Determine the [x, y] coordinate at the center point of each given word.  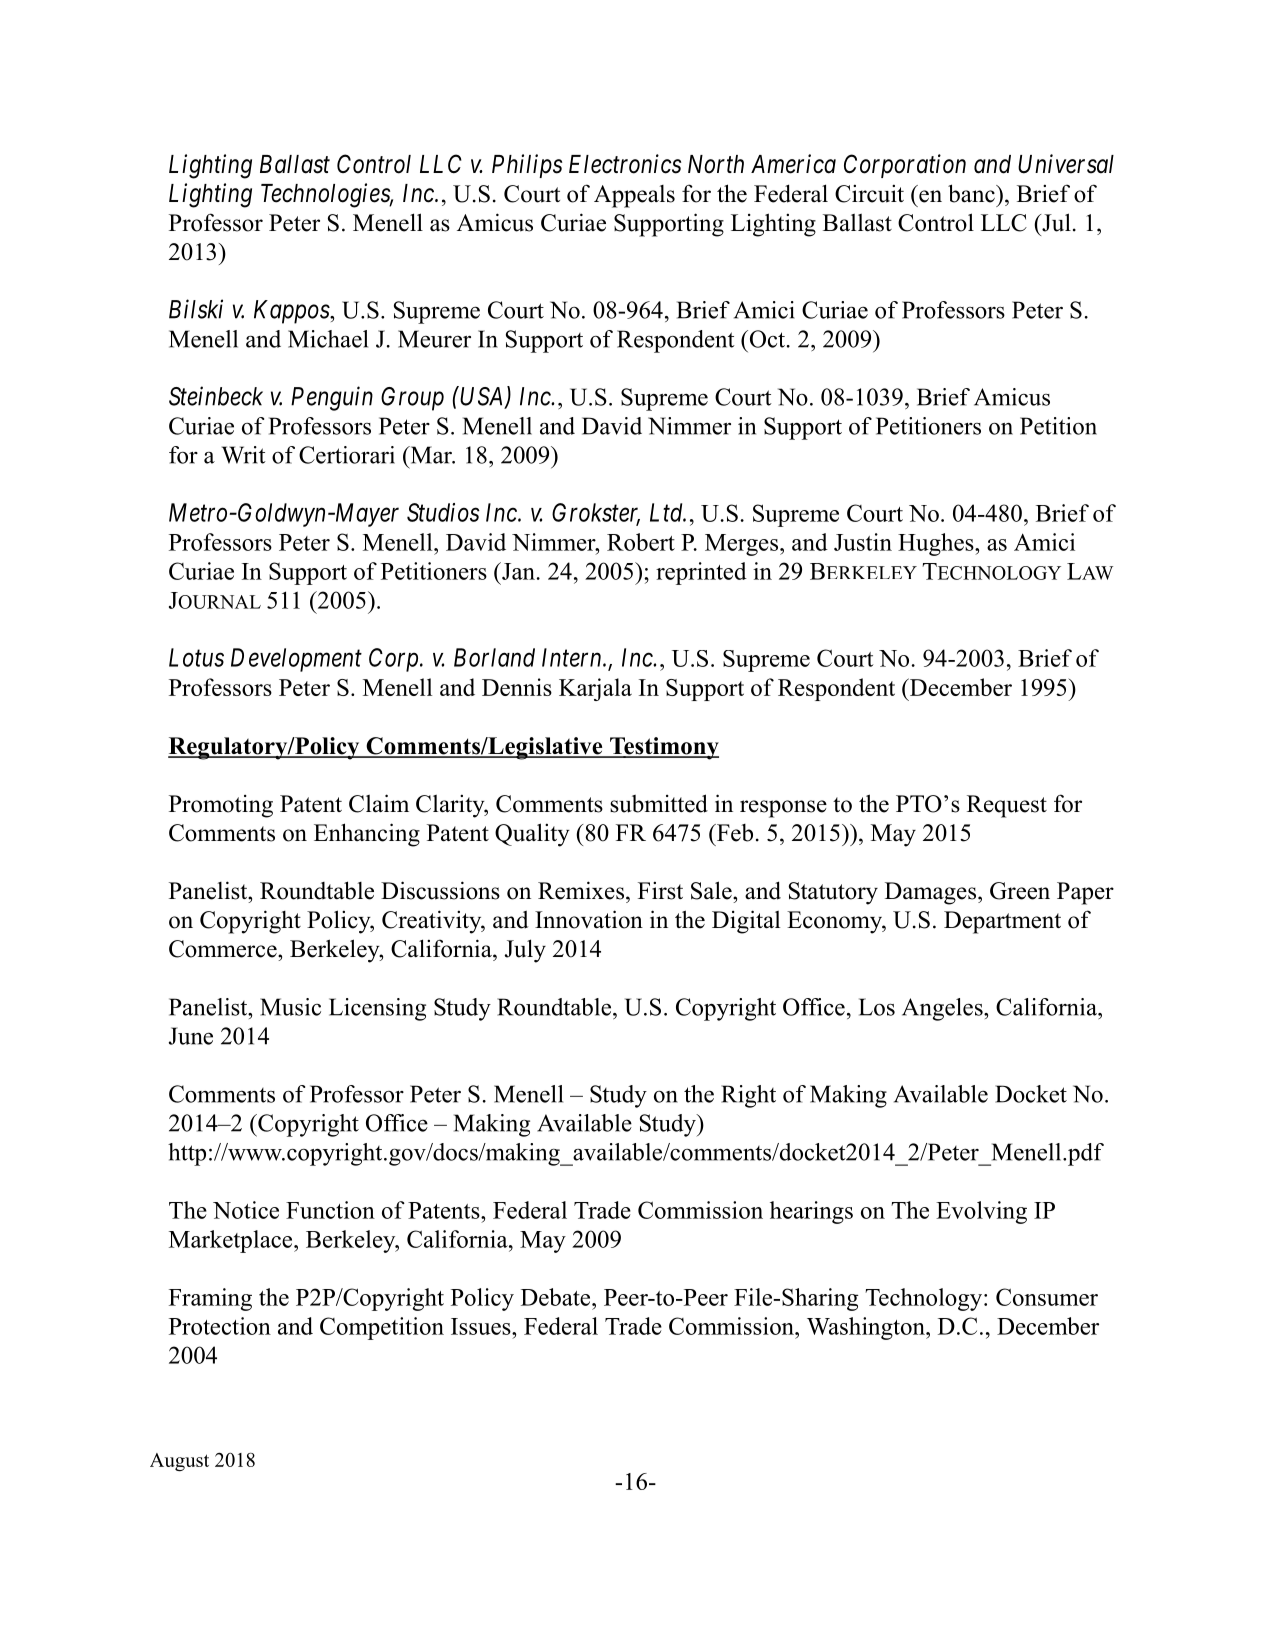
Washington [867, 1328]
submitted [659, 803]
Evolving [981, 1212]
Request [1007, 806]
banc [972, 193]
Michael [328, 339]
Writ [244, 455]
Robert [641, 542]
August [179, 1462]
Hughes [937, 544]
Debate [557, 1297]
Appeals [634, 196]
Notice [246, 1210]
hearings [811, 1212]
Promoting [221, 806]
